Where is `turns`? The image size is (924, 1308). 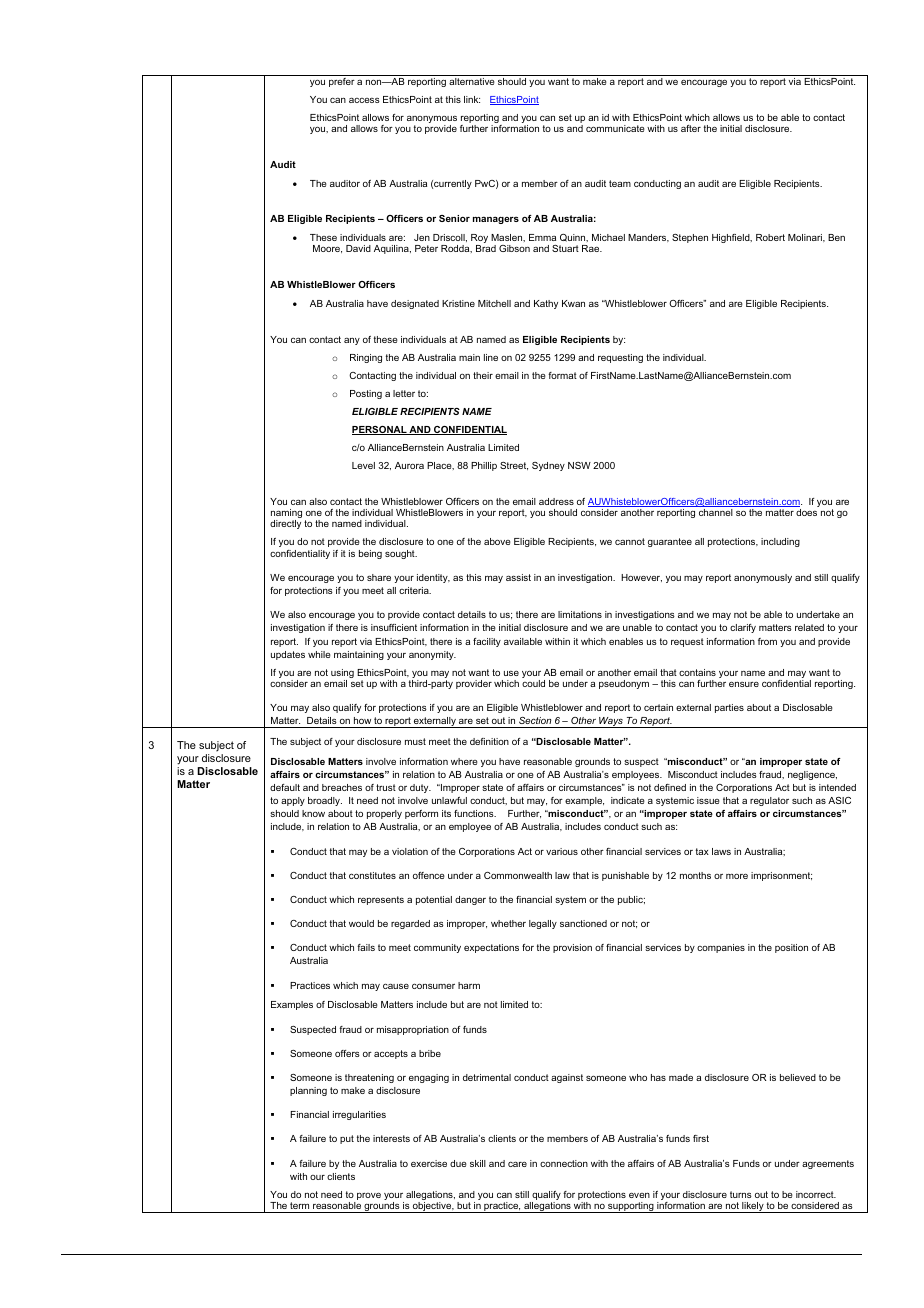 turns is located at coordinates (741, 1194).
